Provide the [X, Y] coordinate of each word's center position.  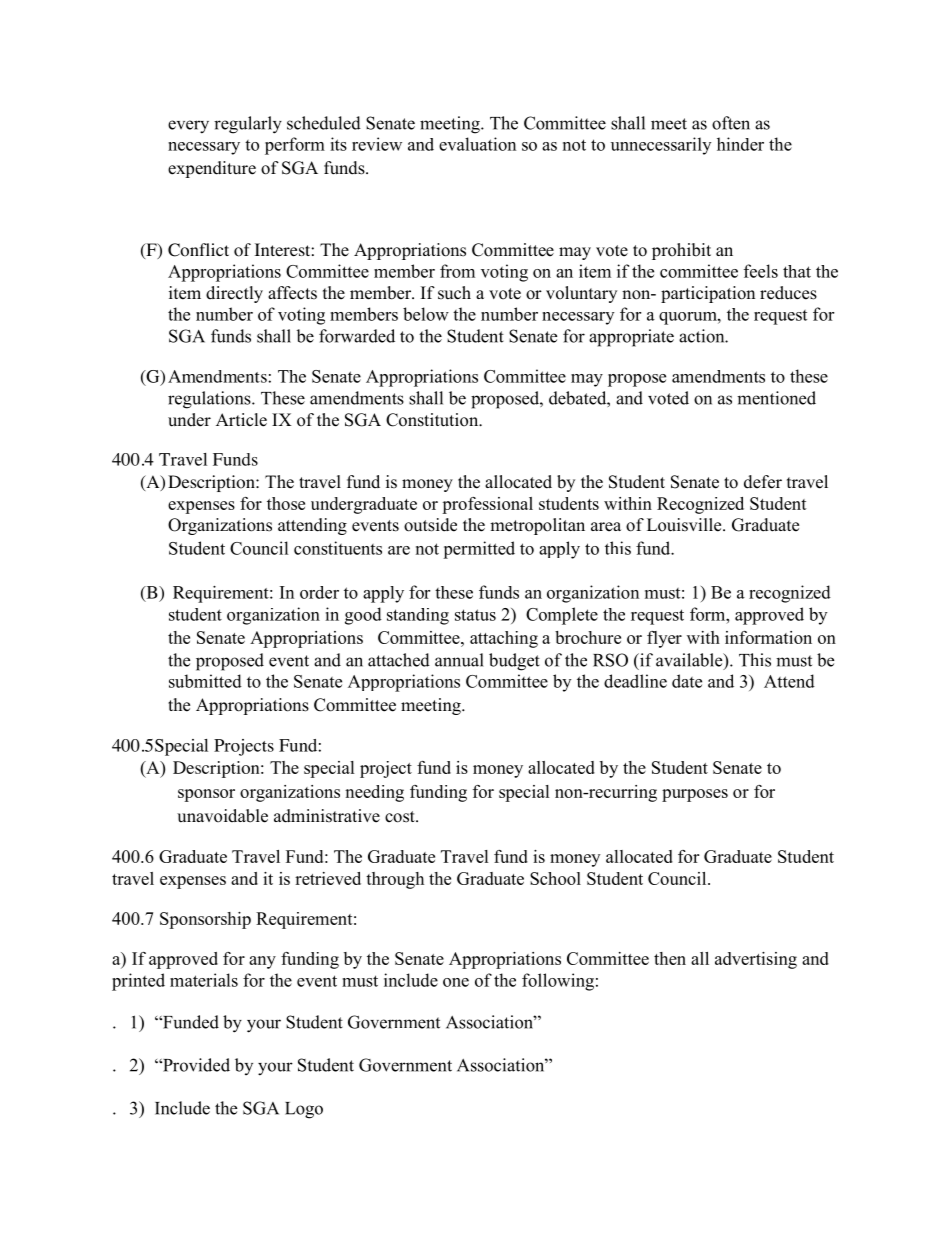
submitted [205, 681]
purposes [695, 795]
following [558, 982]
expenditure [212, 169]
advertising [756, 960]
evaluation [477, 144]
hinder [740, 144]
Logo [304, 1110]
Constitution [433, 420]
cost [401, 817]
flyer [664, 639]
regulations [210, 400]
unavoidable [222, 816]
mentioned [776, 398]
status [475, 615]
